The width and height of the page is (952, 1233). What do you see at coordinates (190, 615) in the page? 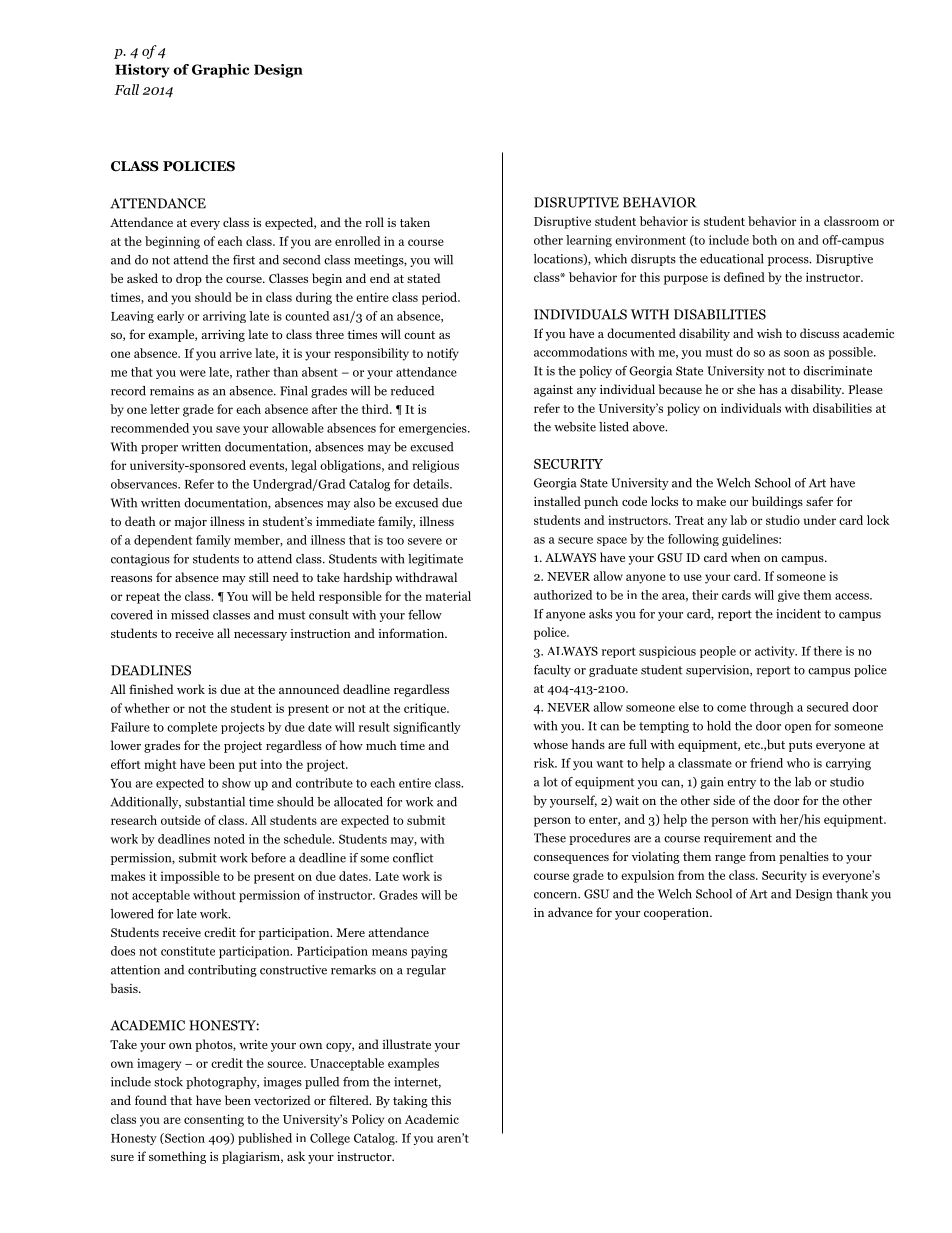
I see `missed` at bounding box center [190, 615].
